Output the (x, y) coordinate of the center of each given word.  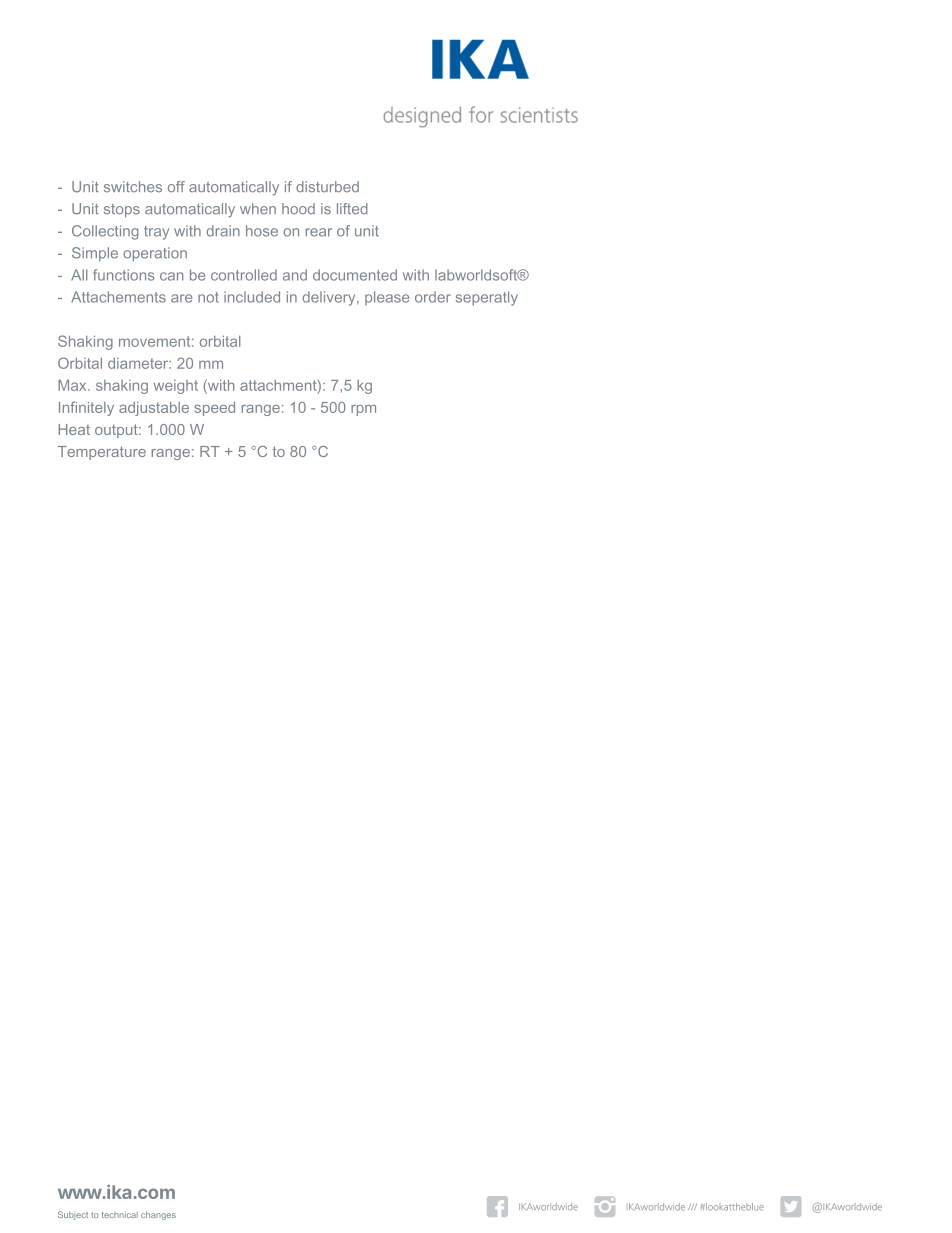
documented (355, 275)
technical (120, 1215)
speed (215, 409)
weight (175, 387)
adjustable (154, 409)
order (433, 297)
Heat (74, 429)
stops (122, 210)
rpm (363, 410)
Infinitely (86, 408)
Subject (73, 1215)
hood (298, 209)
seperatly (487, 298)
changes (158, 1215)
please (387, 298)
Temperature (102, 453)
